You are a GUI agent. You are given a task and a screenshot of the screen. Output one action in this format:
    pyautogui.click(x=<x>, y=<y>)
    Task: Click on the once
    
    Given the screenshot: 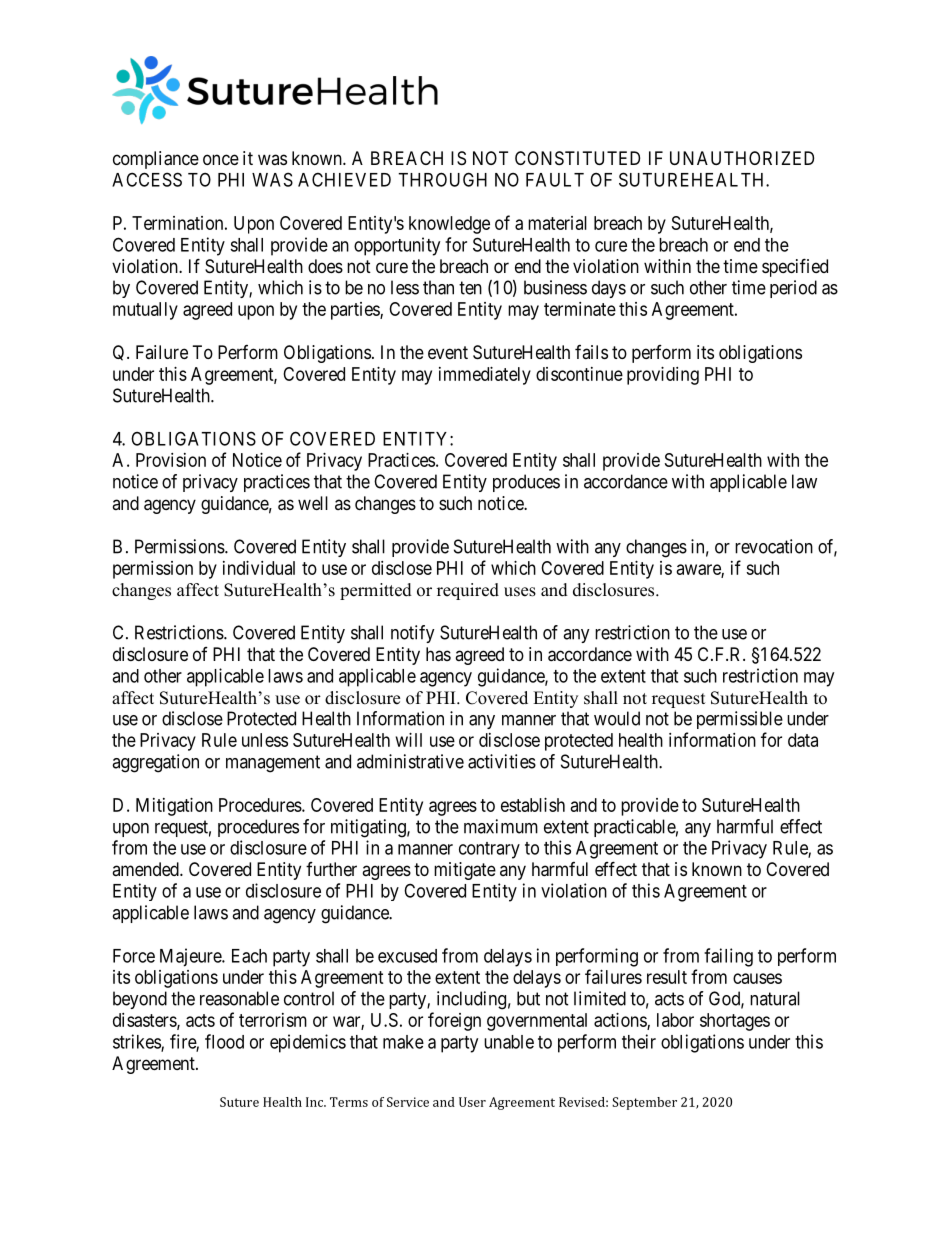 What is the action you would take?
    pyautogui.click(x=221, y=159)
